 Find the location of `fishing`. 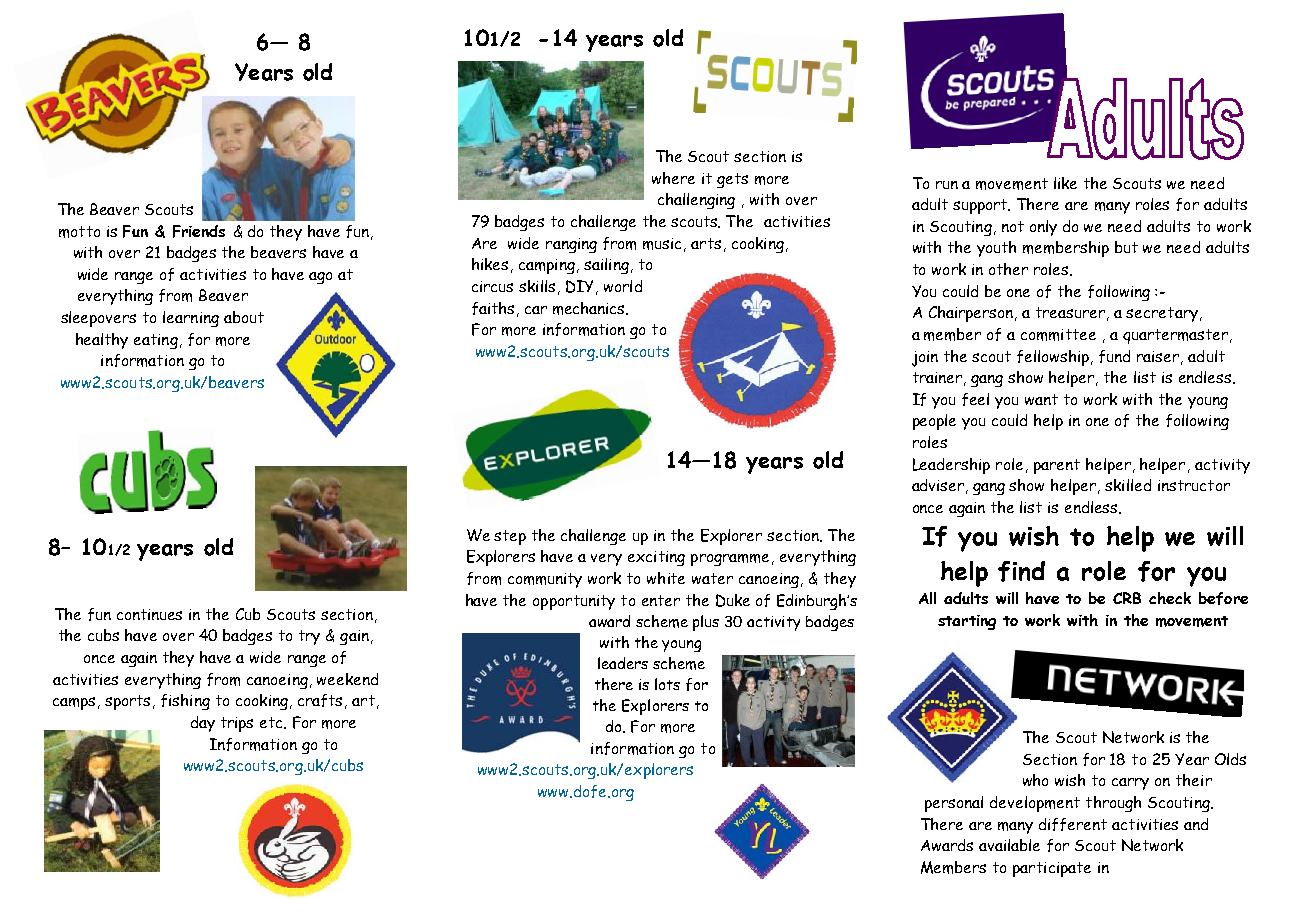

fishing is located at coordinates (185, 702).
